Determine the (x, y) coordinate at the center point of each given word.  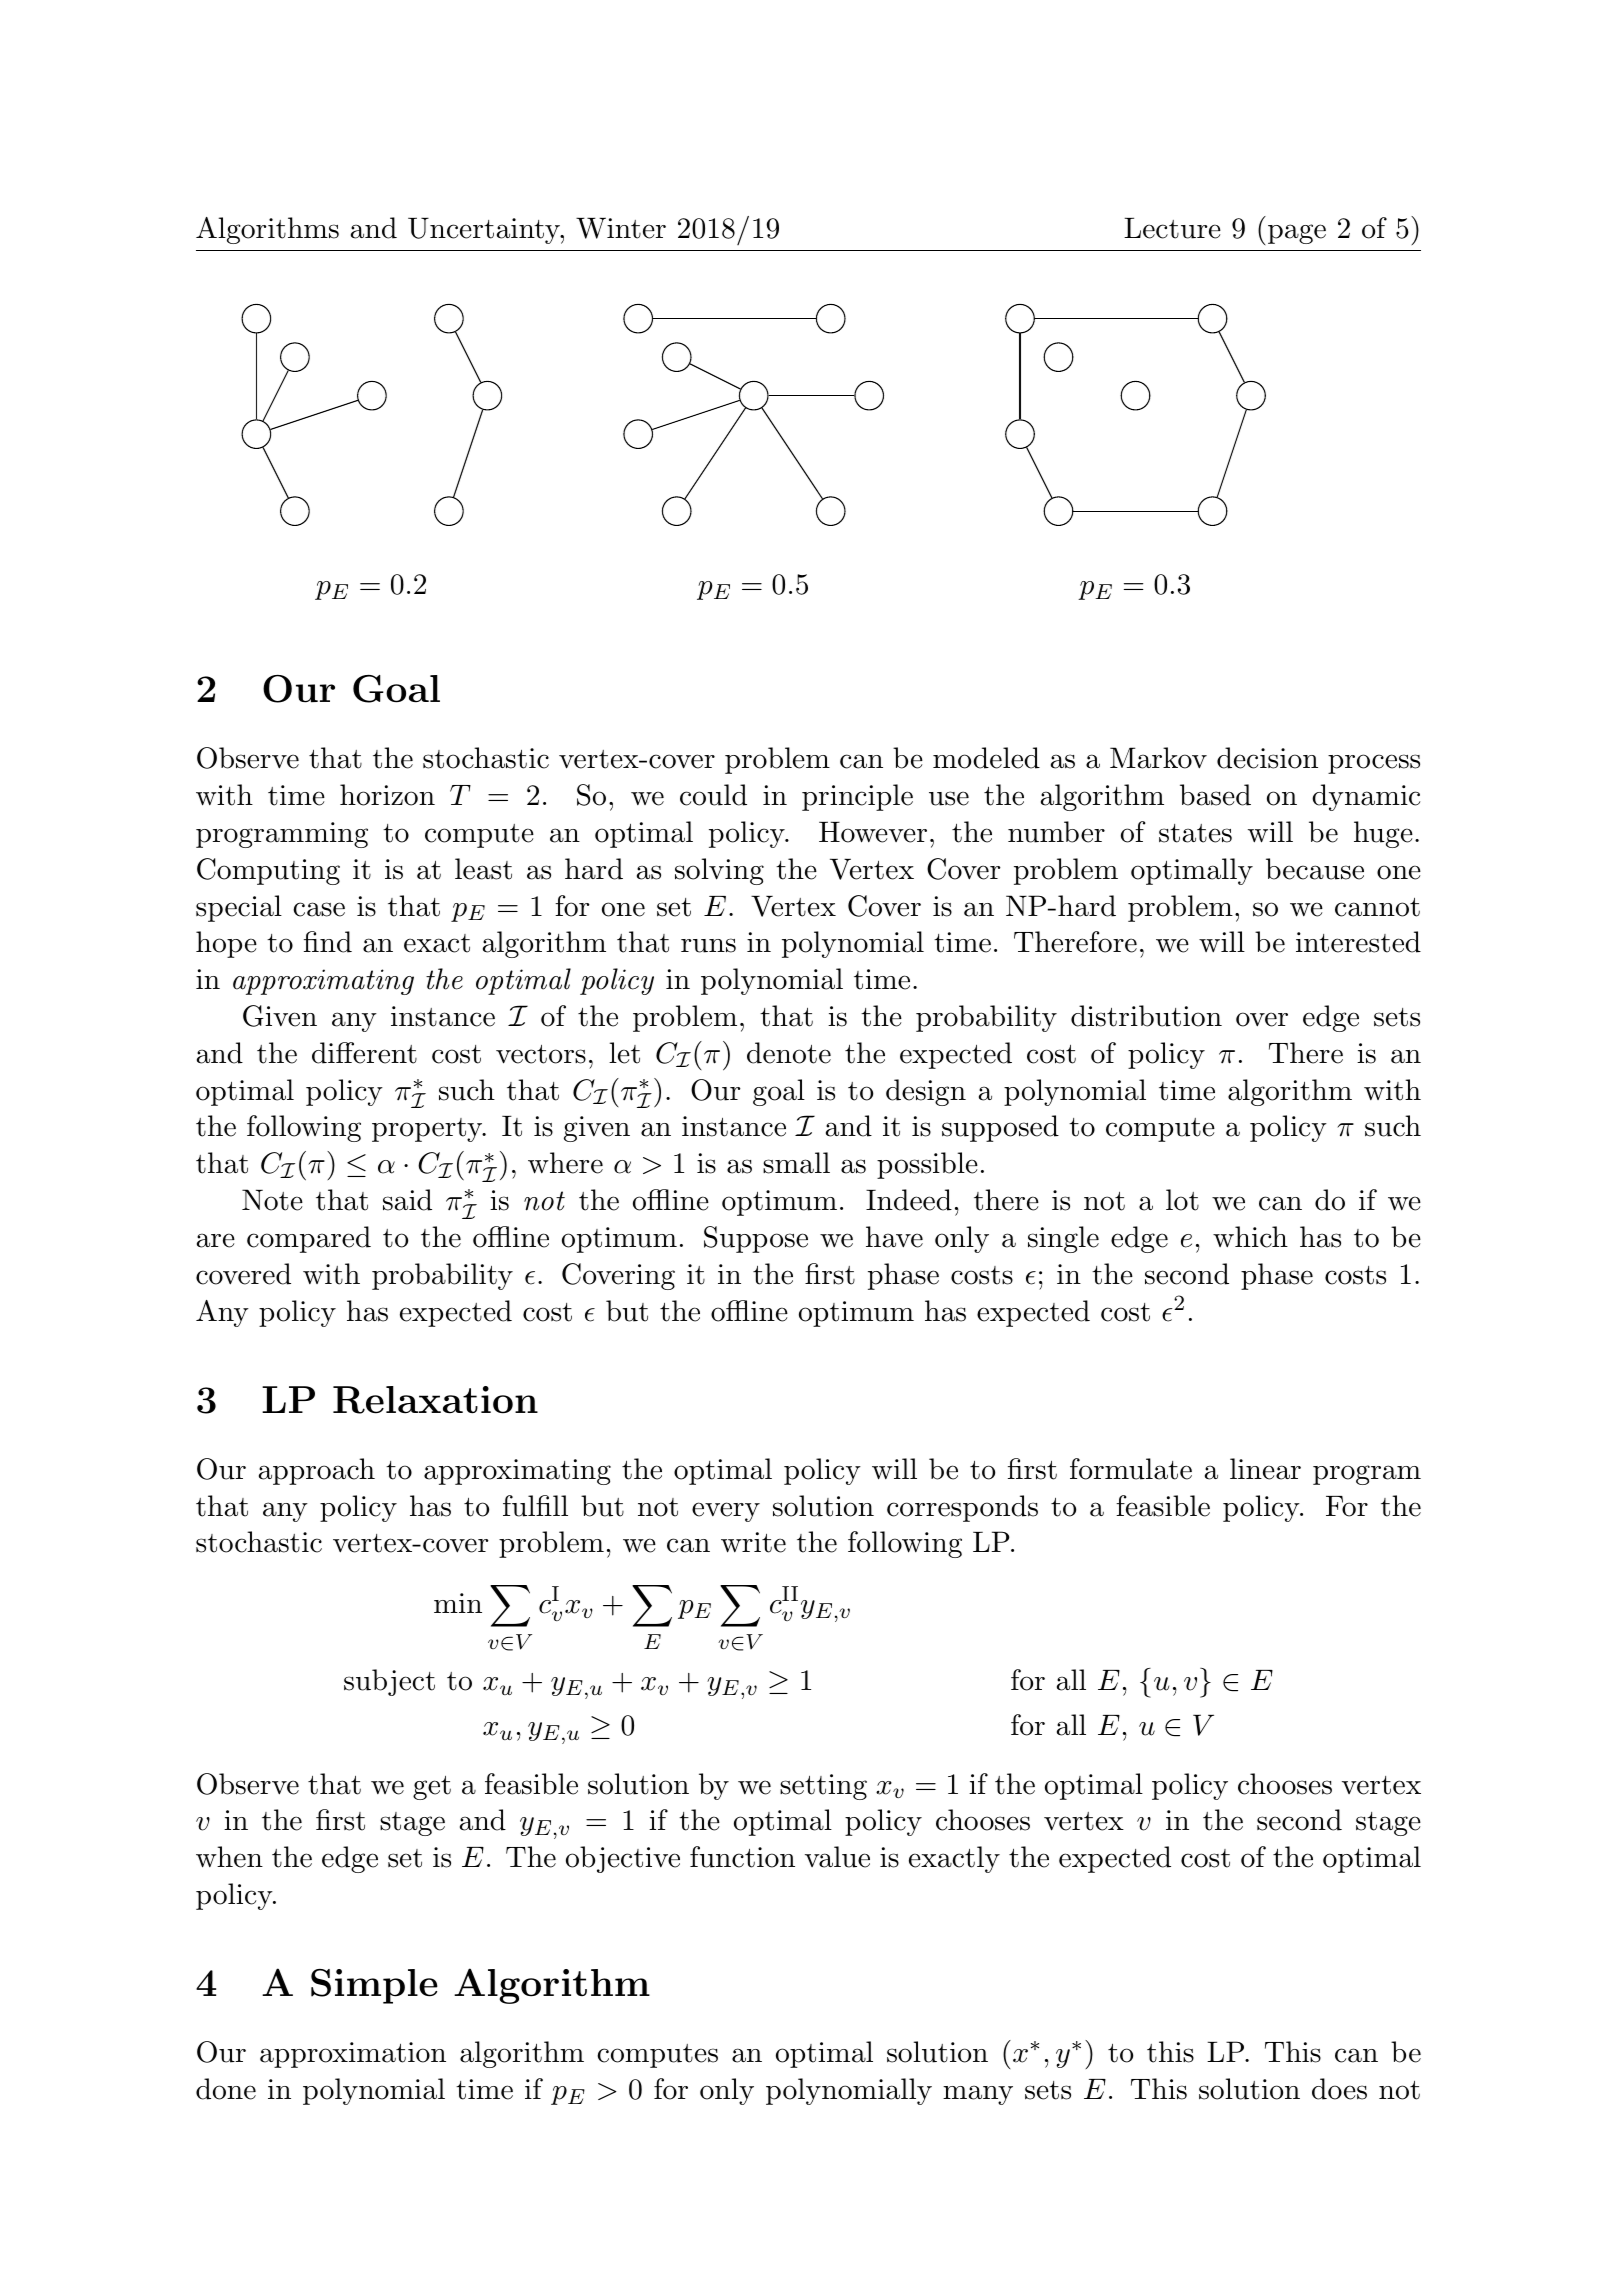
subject (389, 1682)
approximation (353, 2055)
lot (1182, 1200)
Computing (268, 871)
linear (1265, 1469)
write (753, 1542)
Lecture (1172, 228)
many (978, 2095)
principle (857, 797)
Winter (621, 228)
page (1297, 234)
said (407, 1200)
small (796, 1163)
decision (1267, 758)
